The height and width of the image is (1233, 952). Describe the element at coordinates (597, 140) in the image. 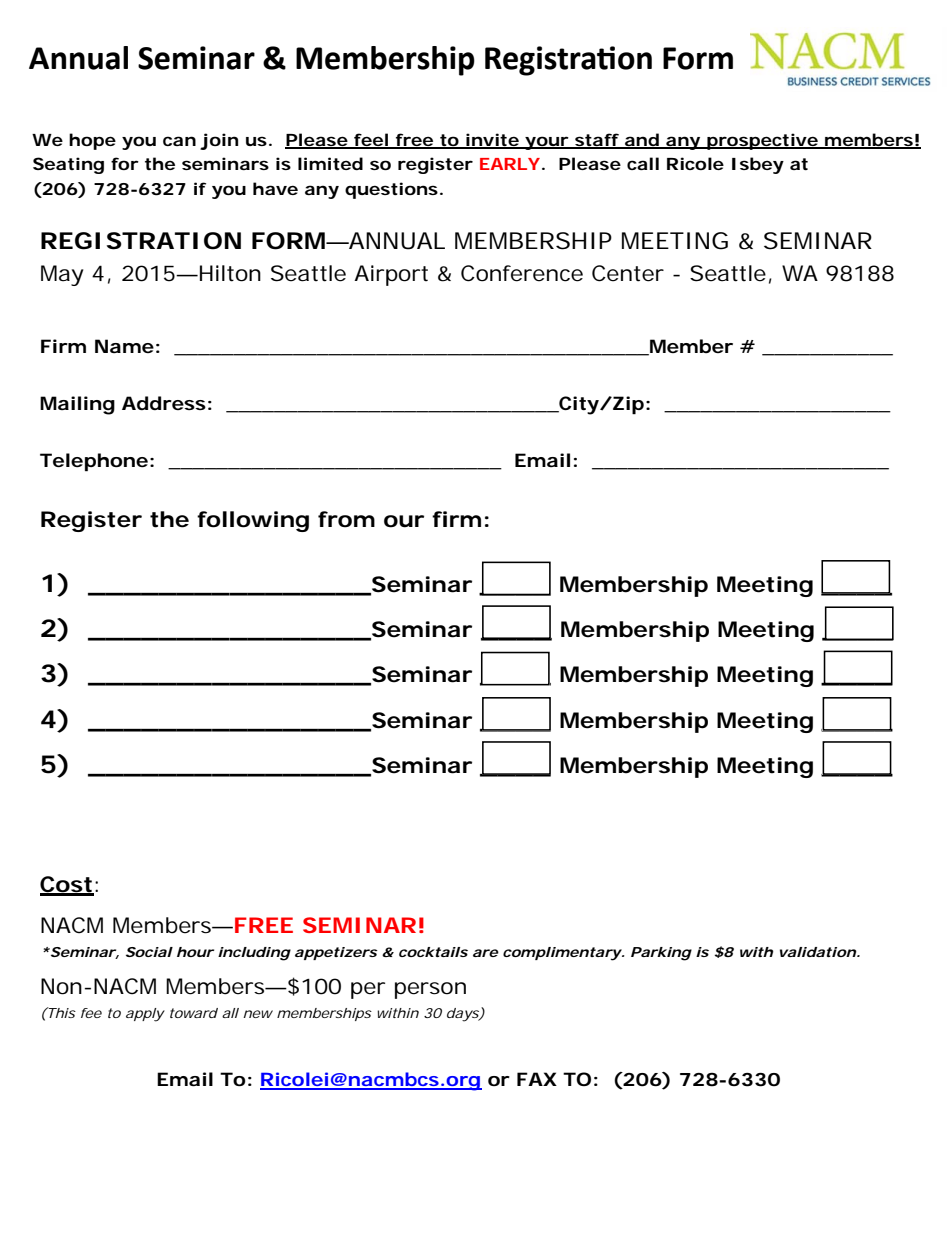

I see `staff` at that location.
